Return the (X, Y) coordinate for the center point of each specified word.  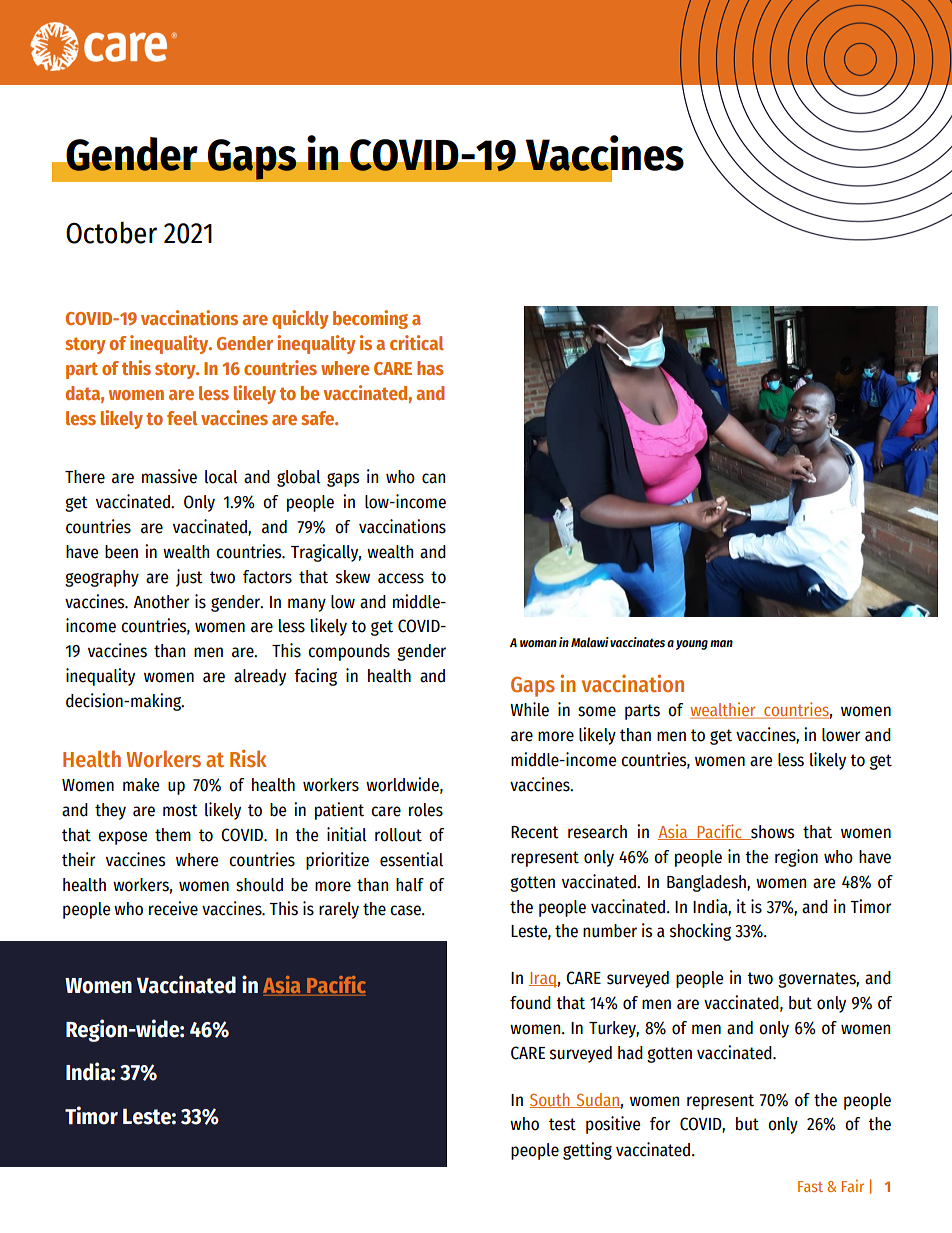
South (551, 1100)
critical (417, 342)
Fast (810, 1186)
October (111, 232)
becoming (370, 319)
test (562, 1124)
